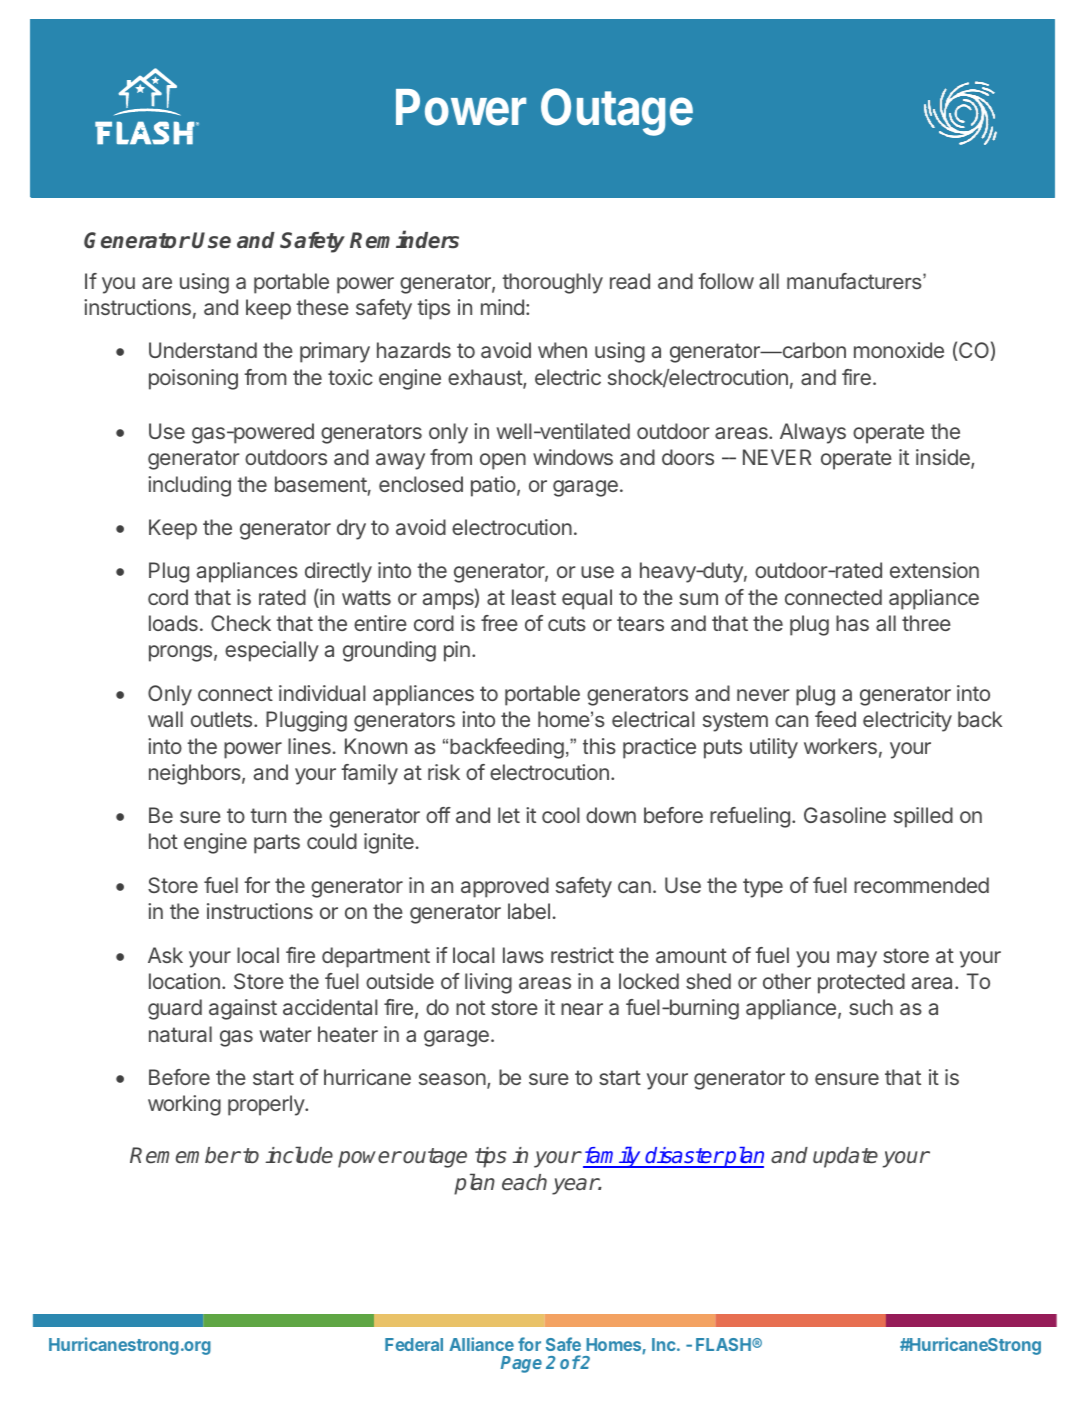  I want to click on Page, so click(521, 1364).
